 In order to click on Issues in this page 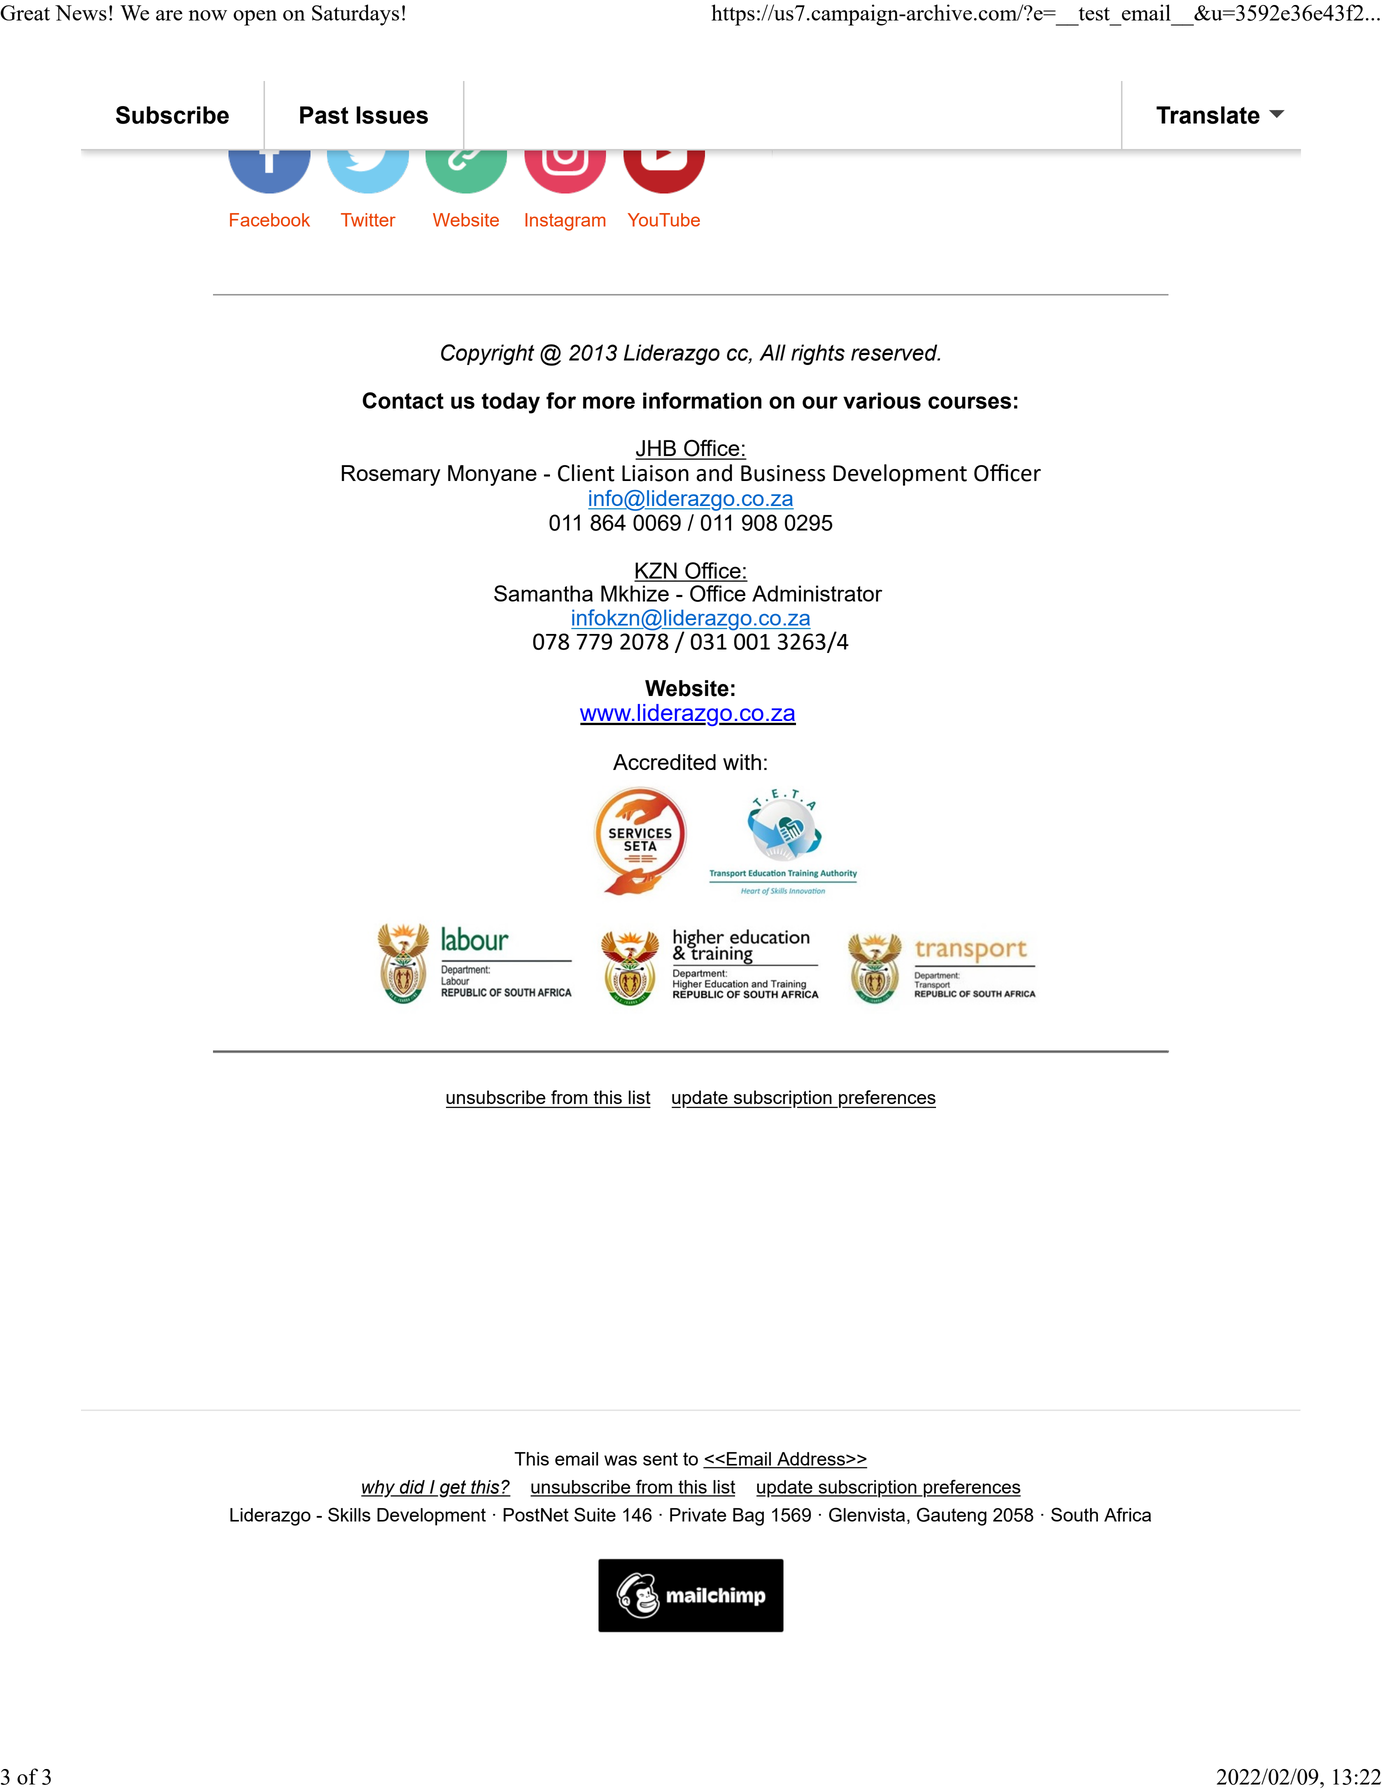, I will do `click(392, 115)`.
